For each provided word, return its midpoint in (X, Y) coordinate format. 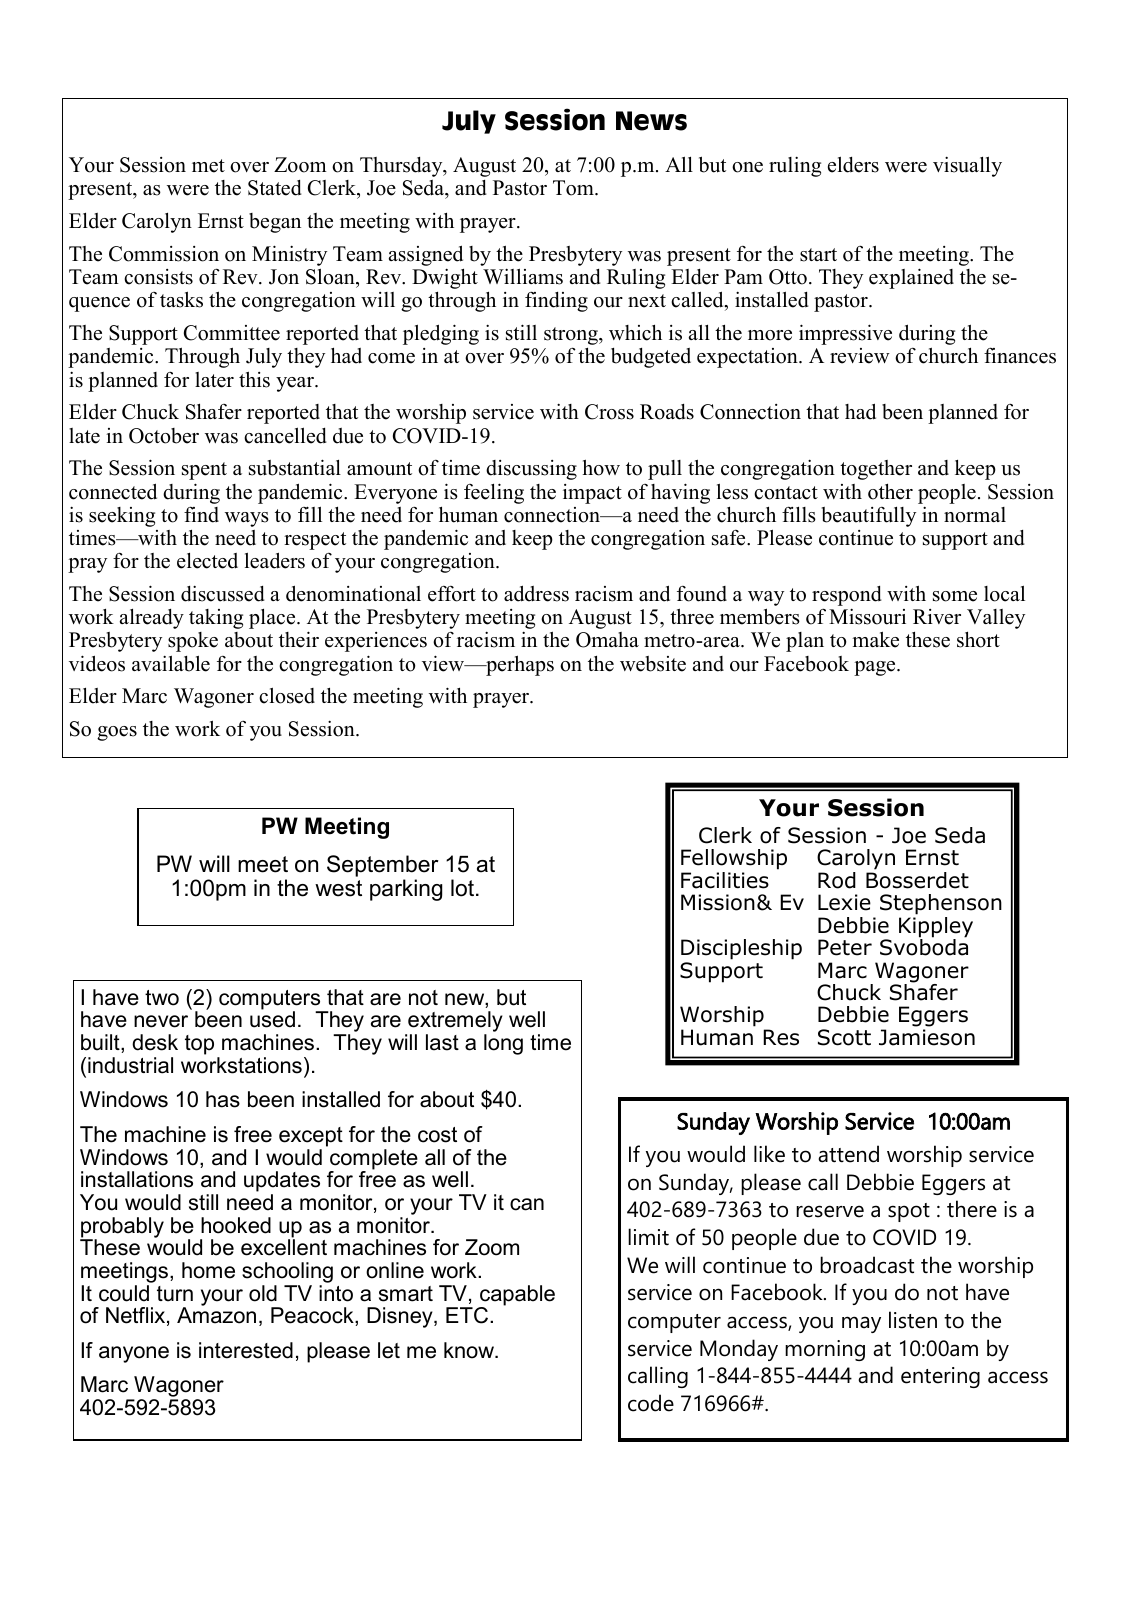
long (503, 1044)
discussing (531, 470)
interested (246, 1350)
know (470, 1350)
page (876, 668)
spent (204, 471)
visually (967, 166)
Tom (574, 188)
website (653, 664)
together (876, 470)
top (199, 1045)
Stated (275, 188)
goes (117, 733)
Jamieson (927, 1037)
